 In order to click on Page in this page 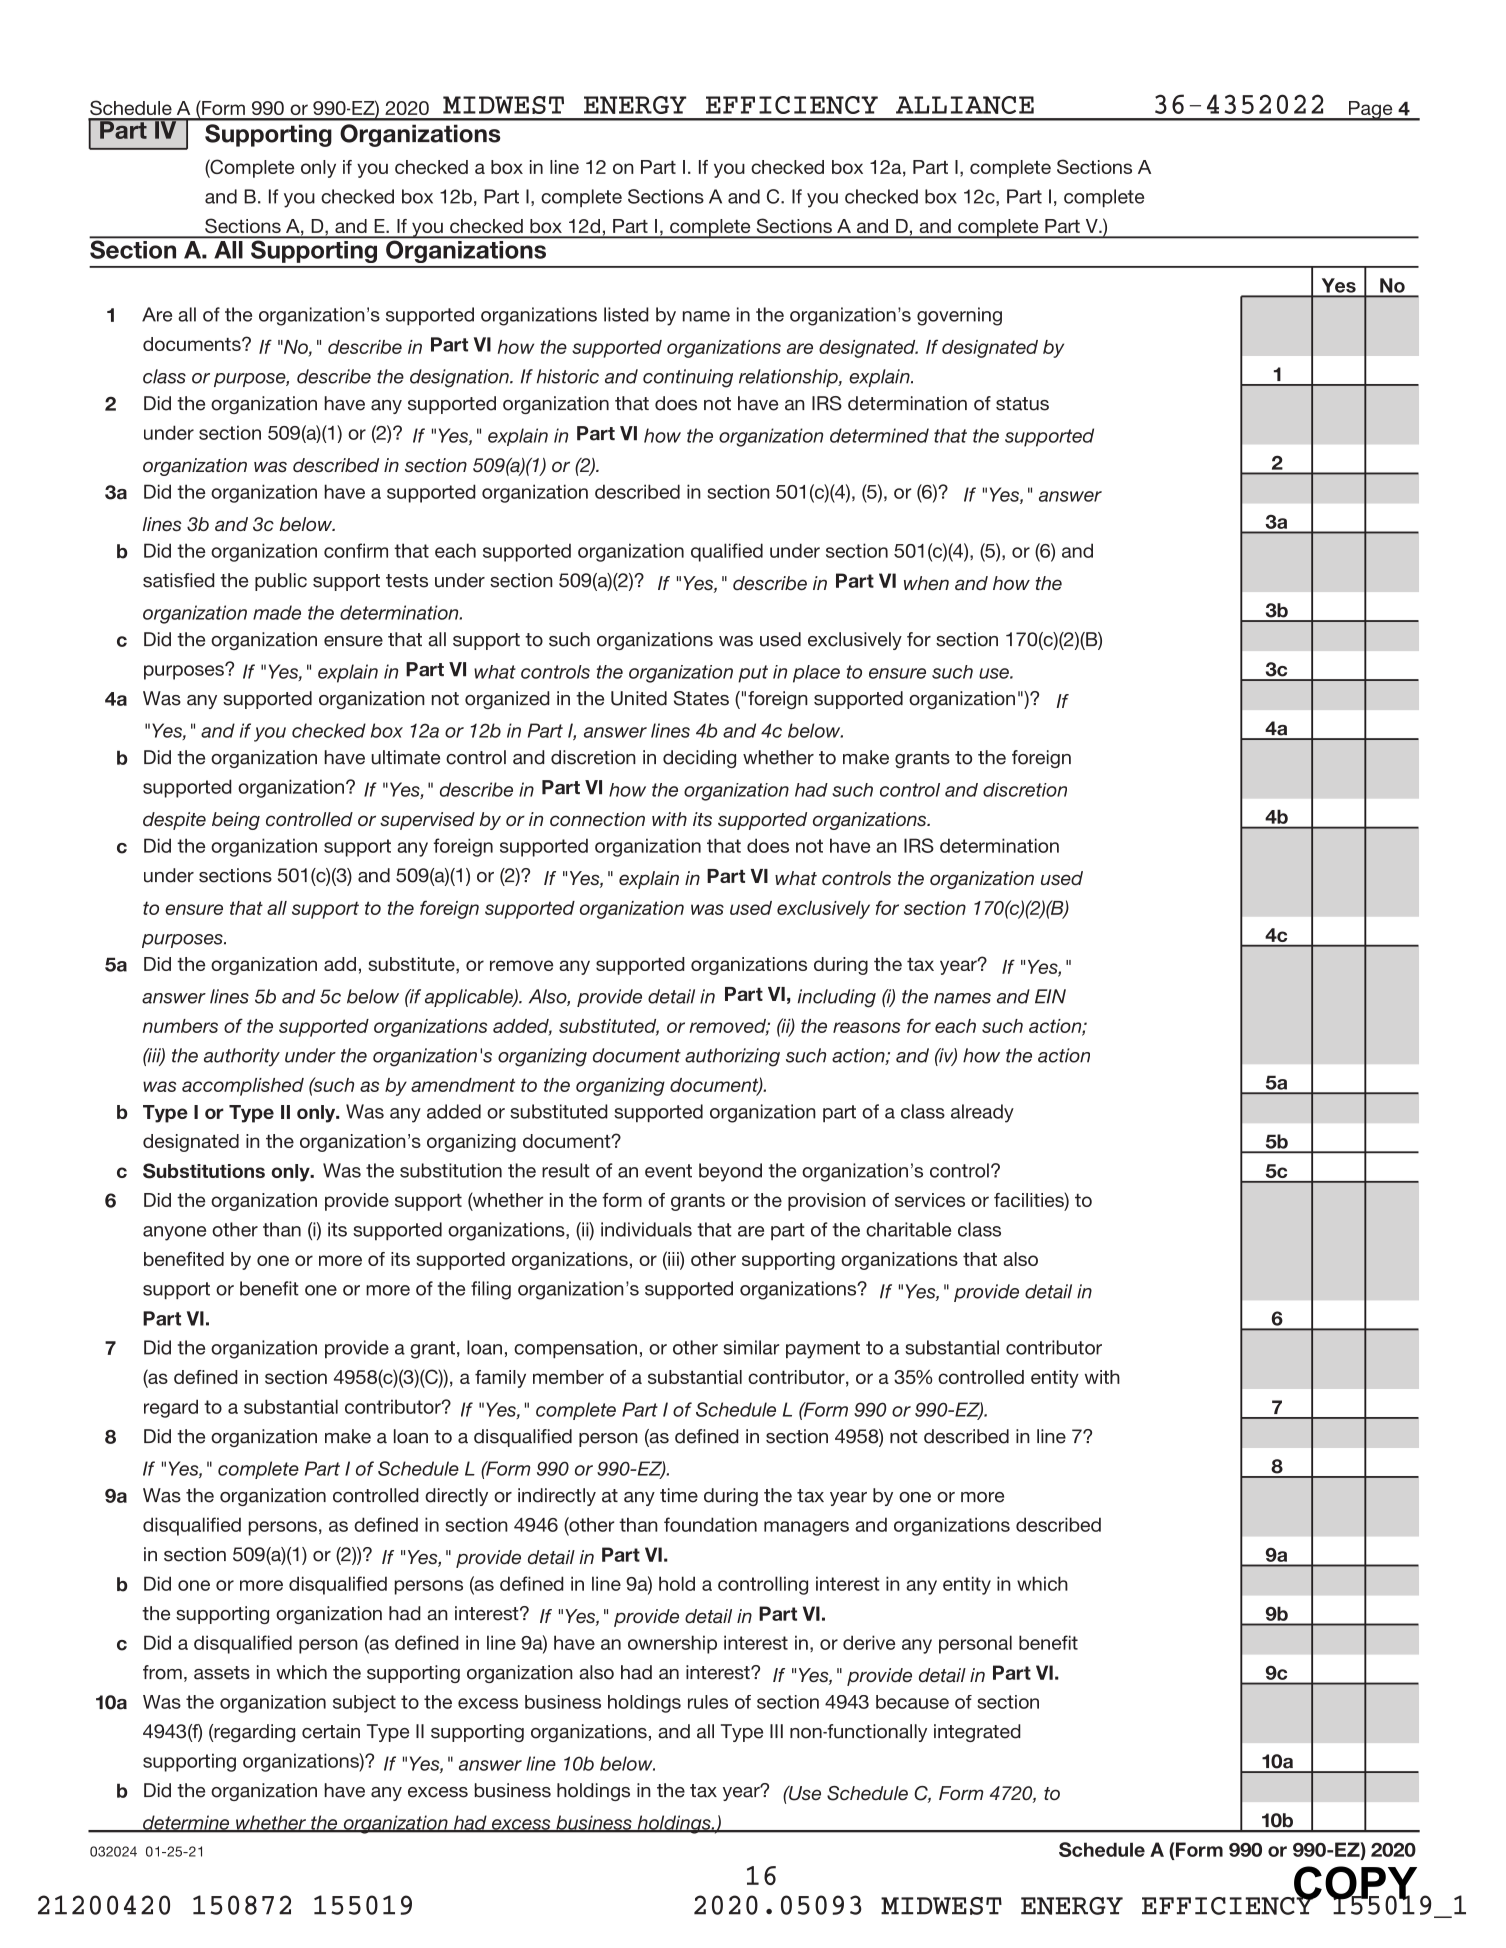, I will do `click(1370, 111)`.
